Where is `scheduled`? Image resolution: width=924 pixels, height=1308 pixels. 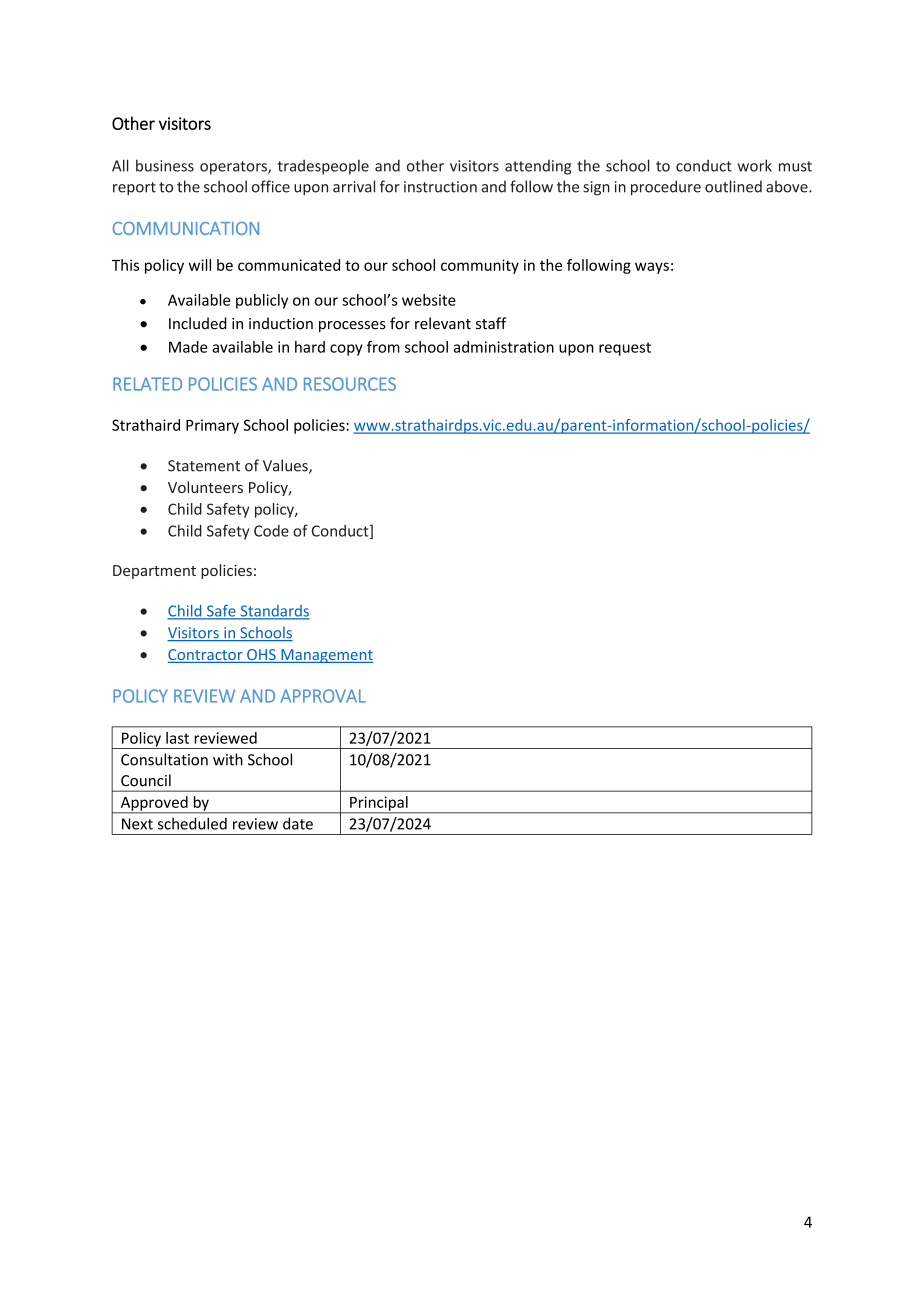 scheduled is located at coordinates (192, 823).
